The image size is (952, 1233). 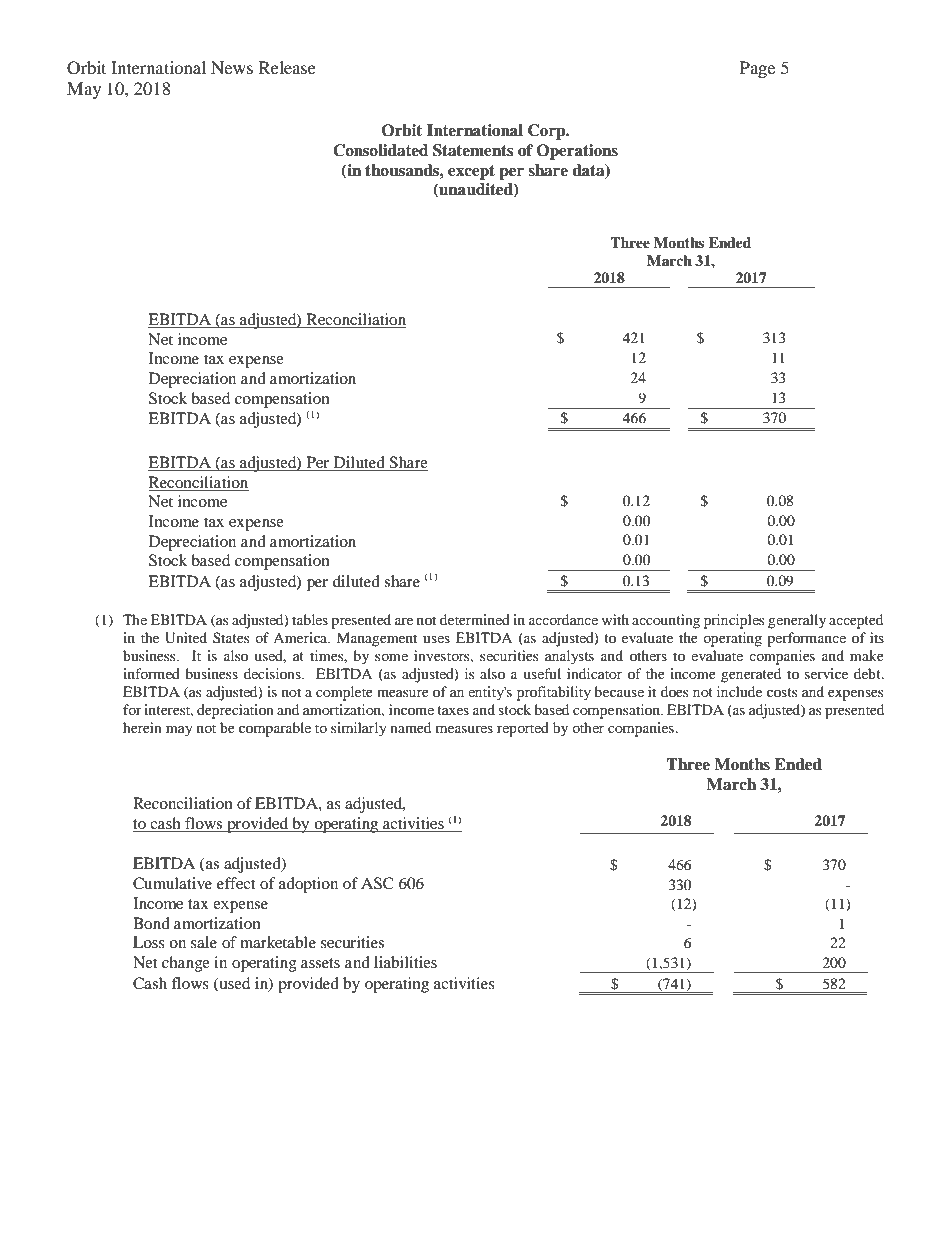 I want to click on States, so click(x=231, y=637).
